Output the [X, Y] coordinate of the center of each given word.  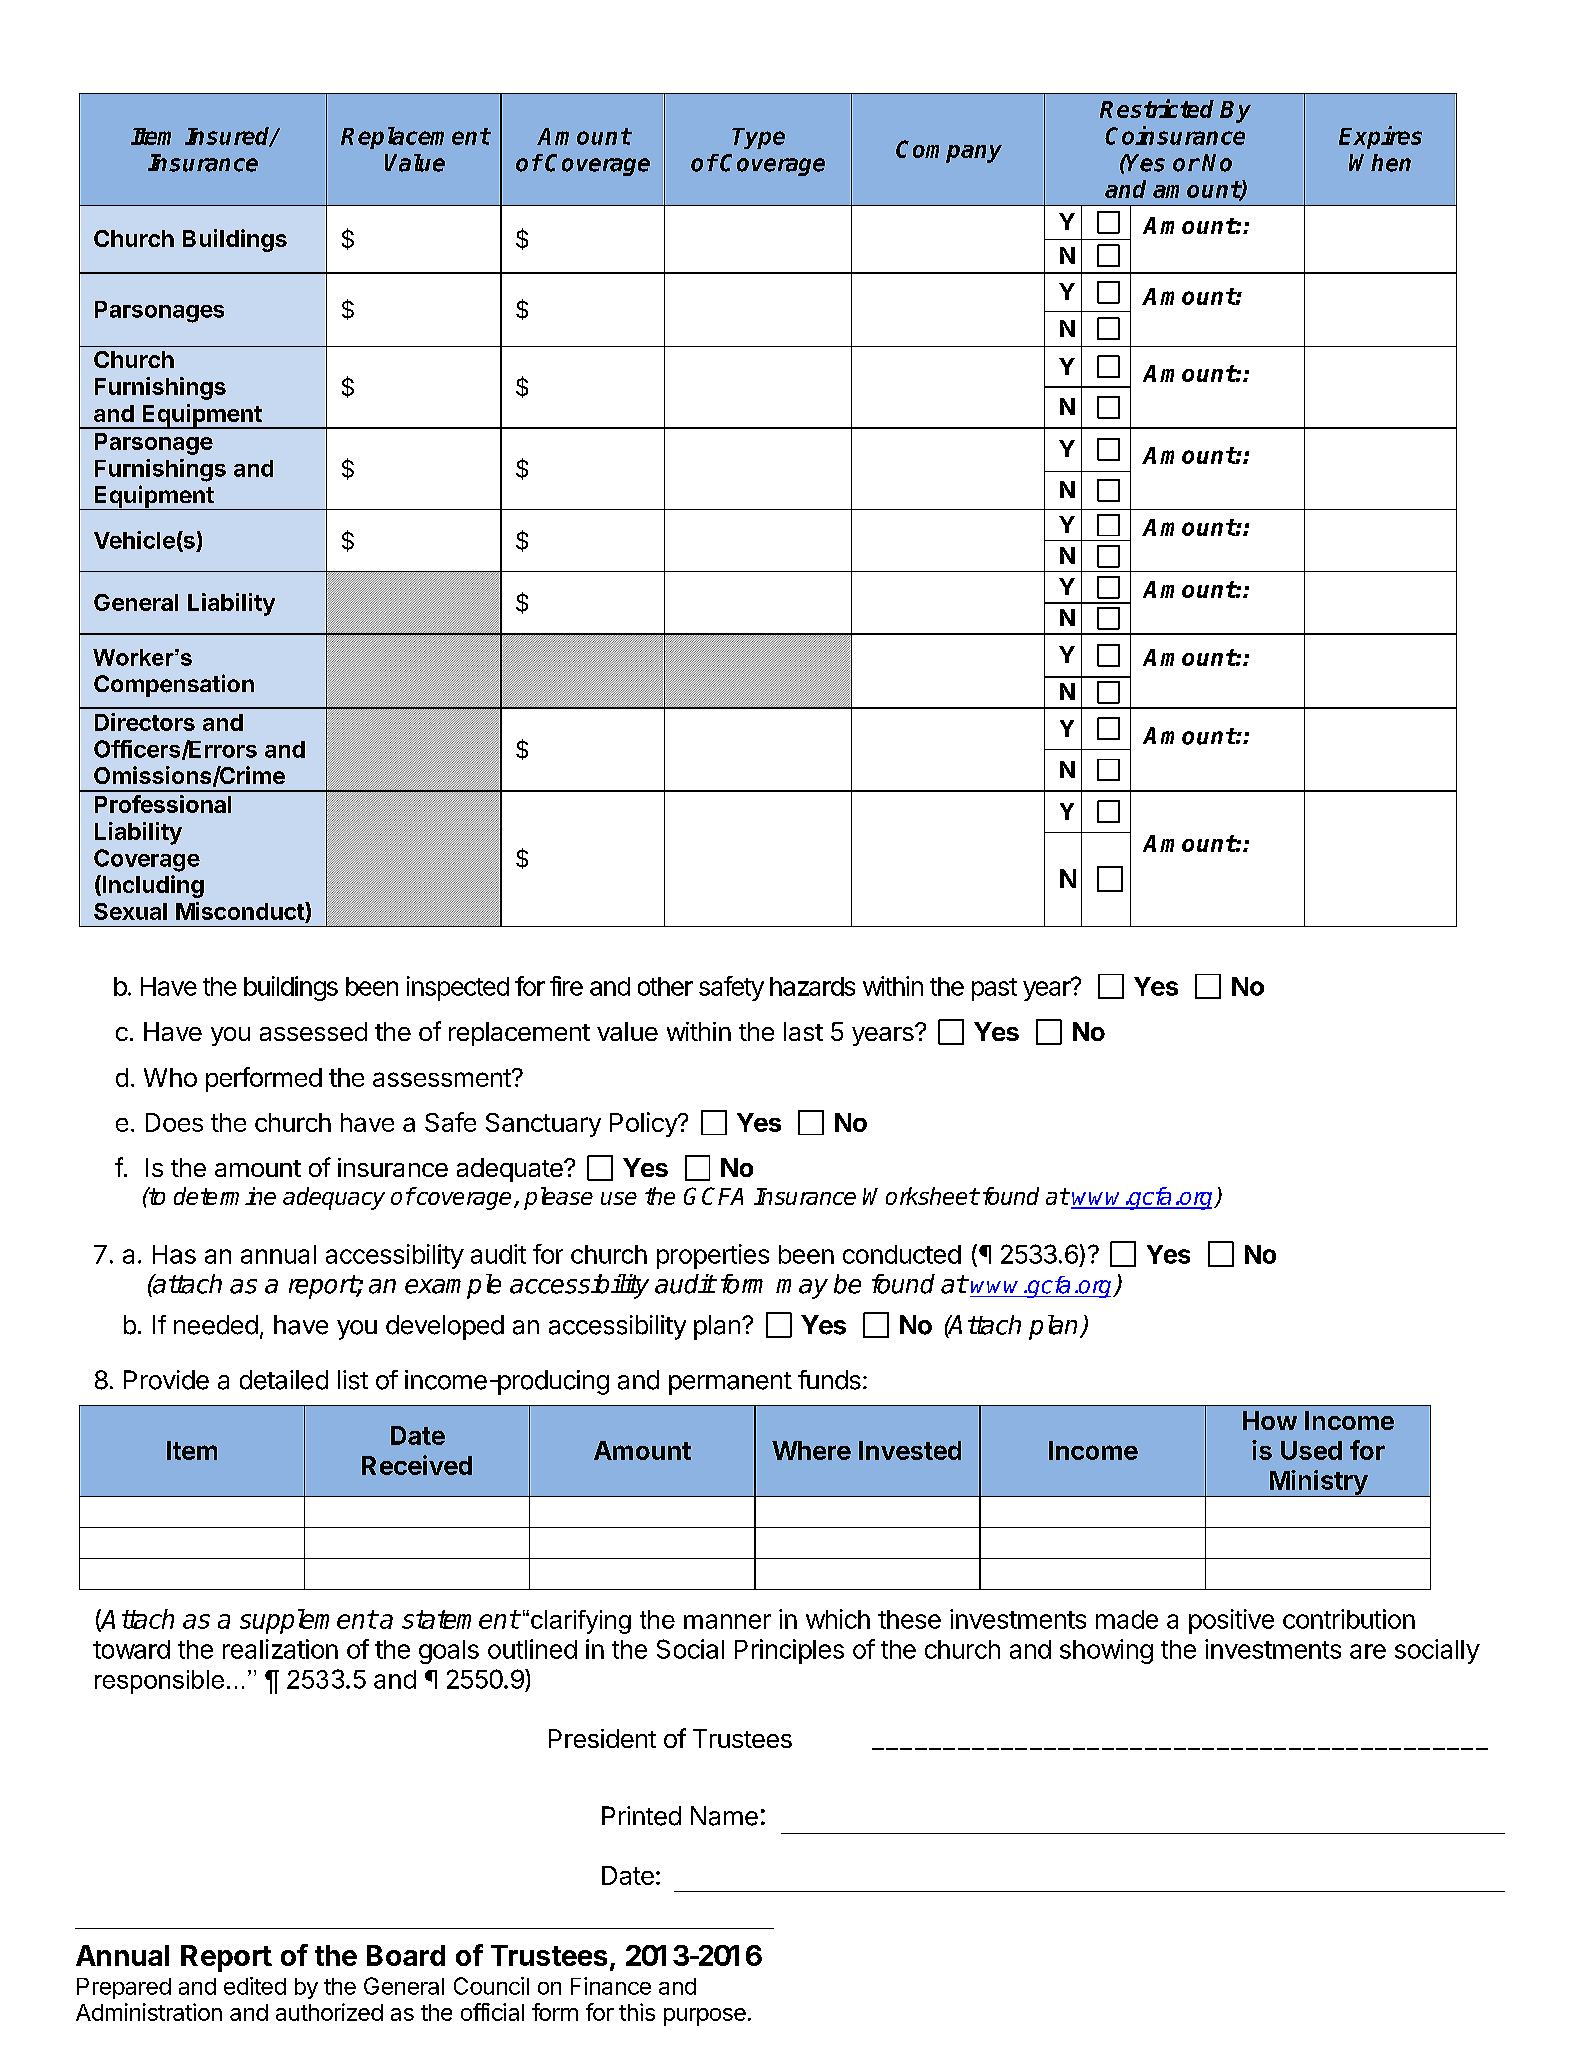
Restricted [1157, 108]
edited [255, 1986]
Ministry [1318, 1483]
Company [949, 151]
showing [1106, 1651]
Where [811, 1450]
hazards [812, 986]
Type [758, 138]
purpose [705, 2017]
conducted [902, 1254]
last [803, 1031]
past [994, 989]
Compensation [174, 685]
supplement [308, 1621]
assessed [313, 1031]
